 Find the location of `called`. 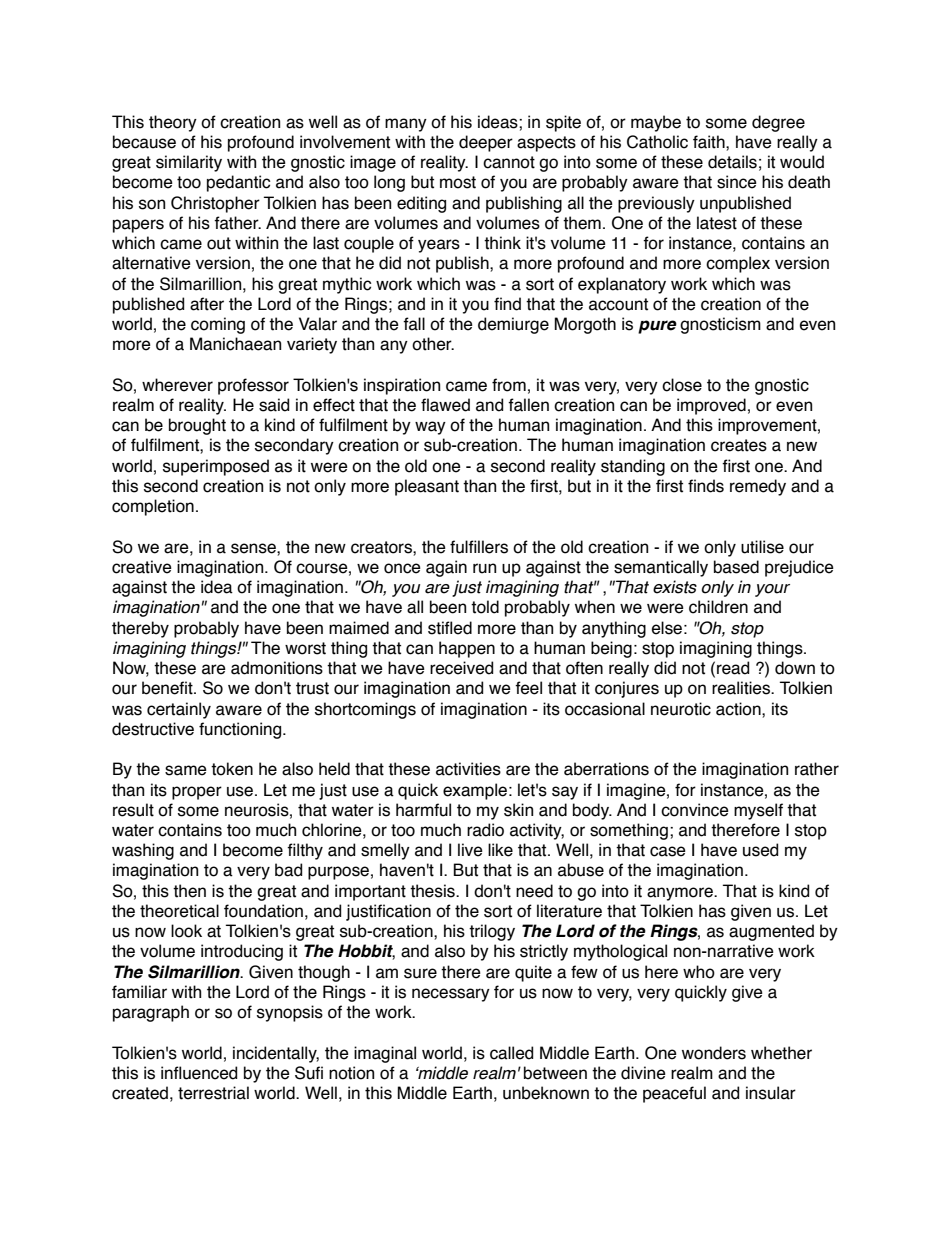

called is located at coordinates (511, 1053).
